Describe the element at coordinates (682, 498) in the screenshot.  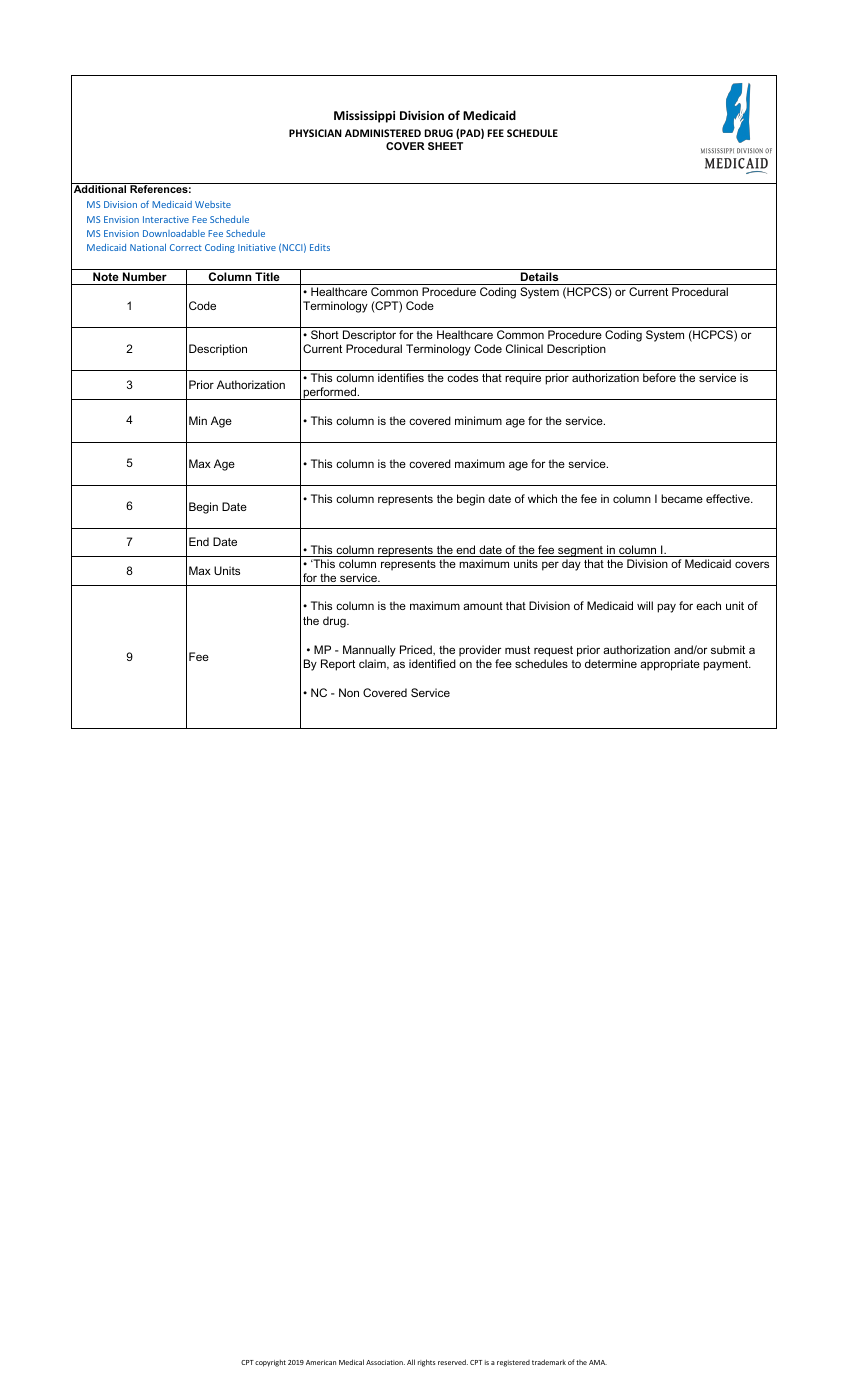
I see `became` at that location.
